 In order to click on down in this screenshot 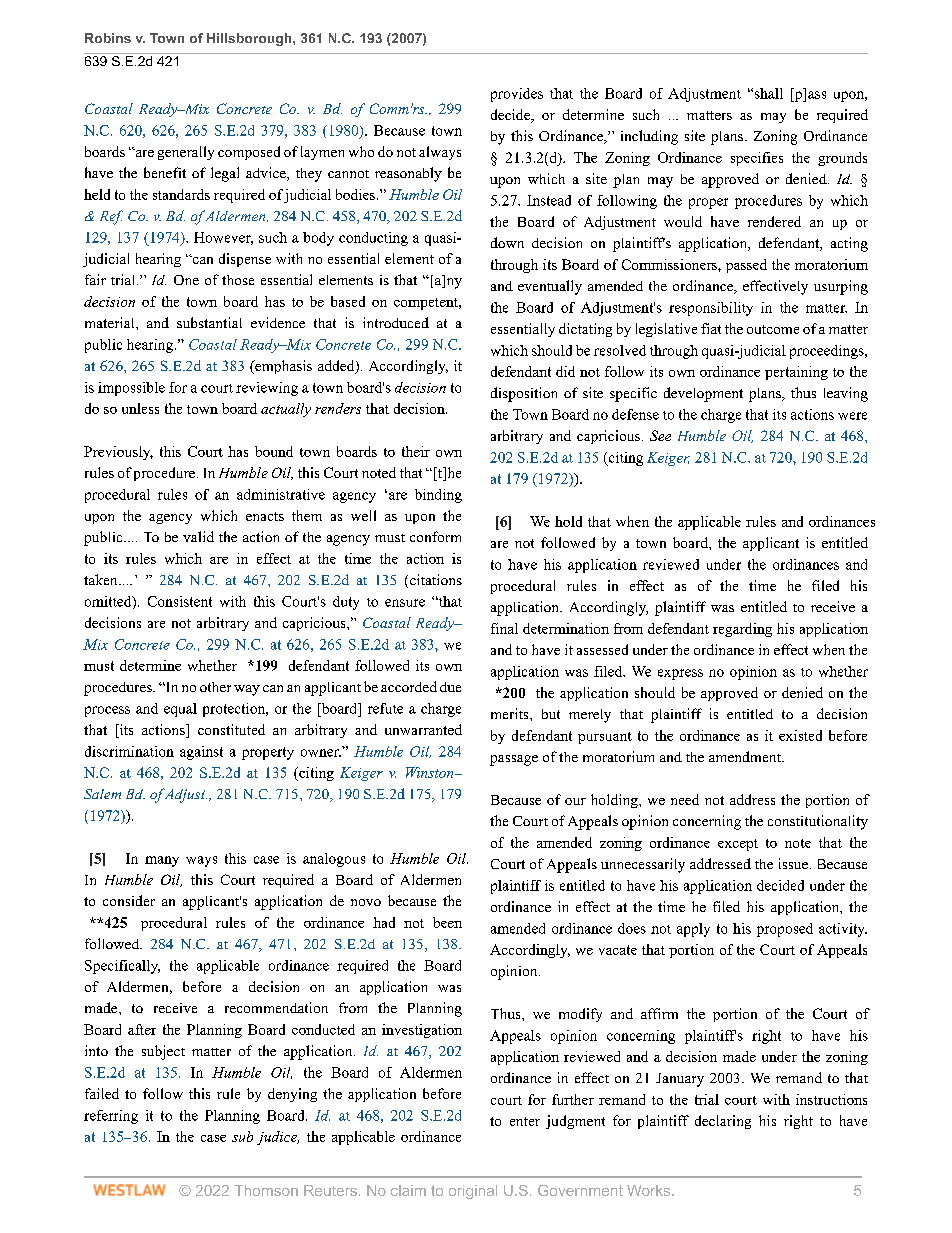, I will do `click(507, 242)`.
